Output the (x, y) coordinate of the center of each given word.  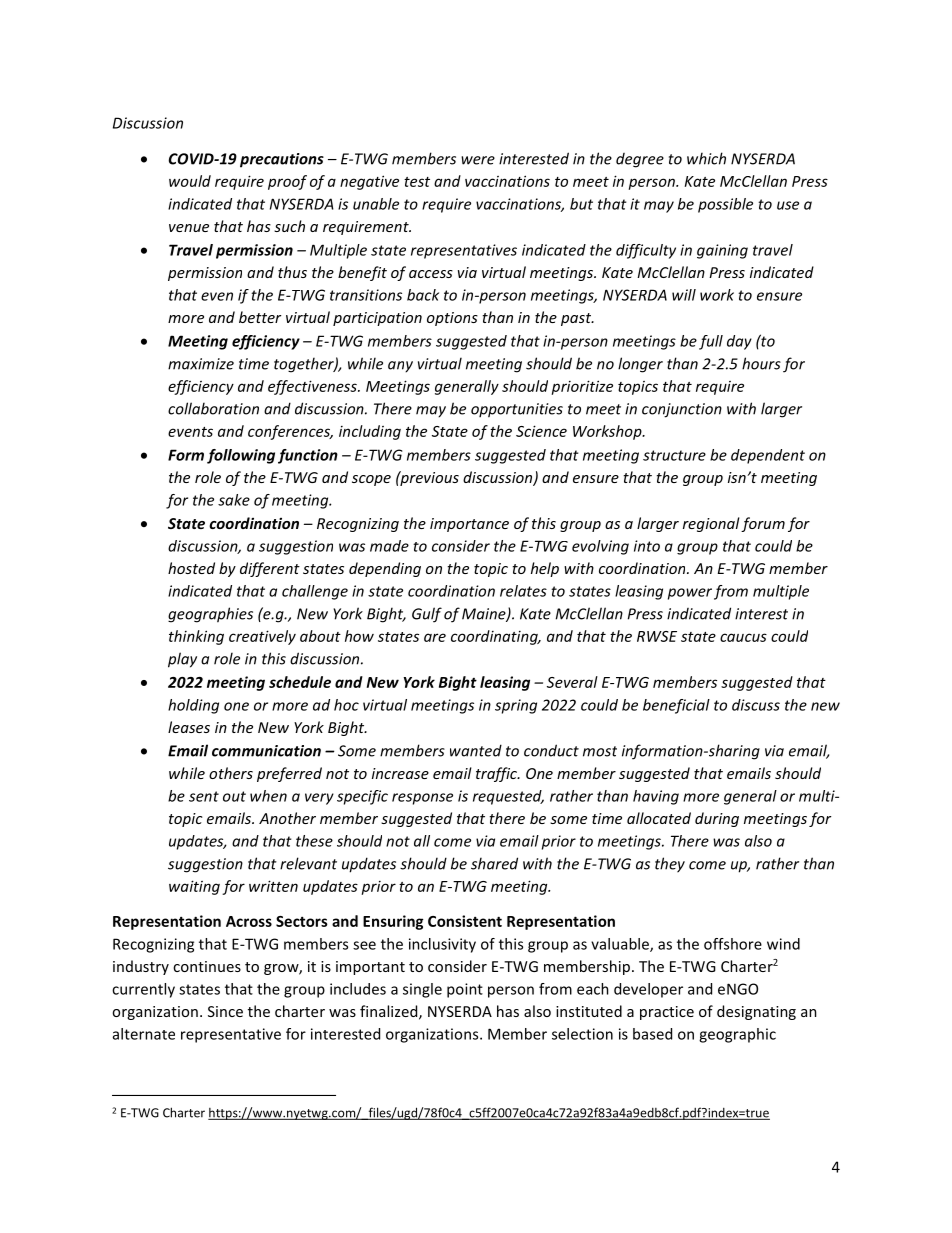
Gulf (427, 615)
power (690, 594)
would (190, 181)
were (478, 160)
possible (725, 205)
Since (225, 1011)
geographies (210, 615)
